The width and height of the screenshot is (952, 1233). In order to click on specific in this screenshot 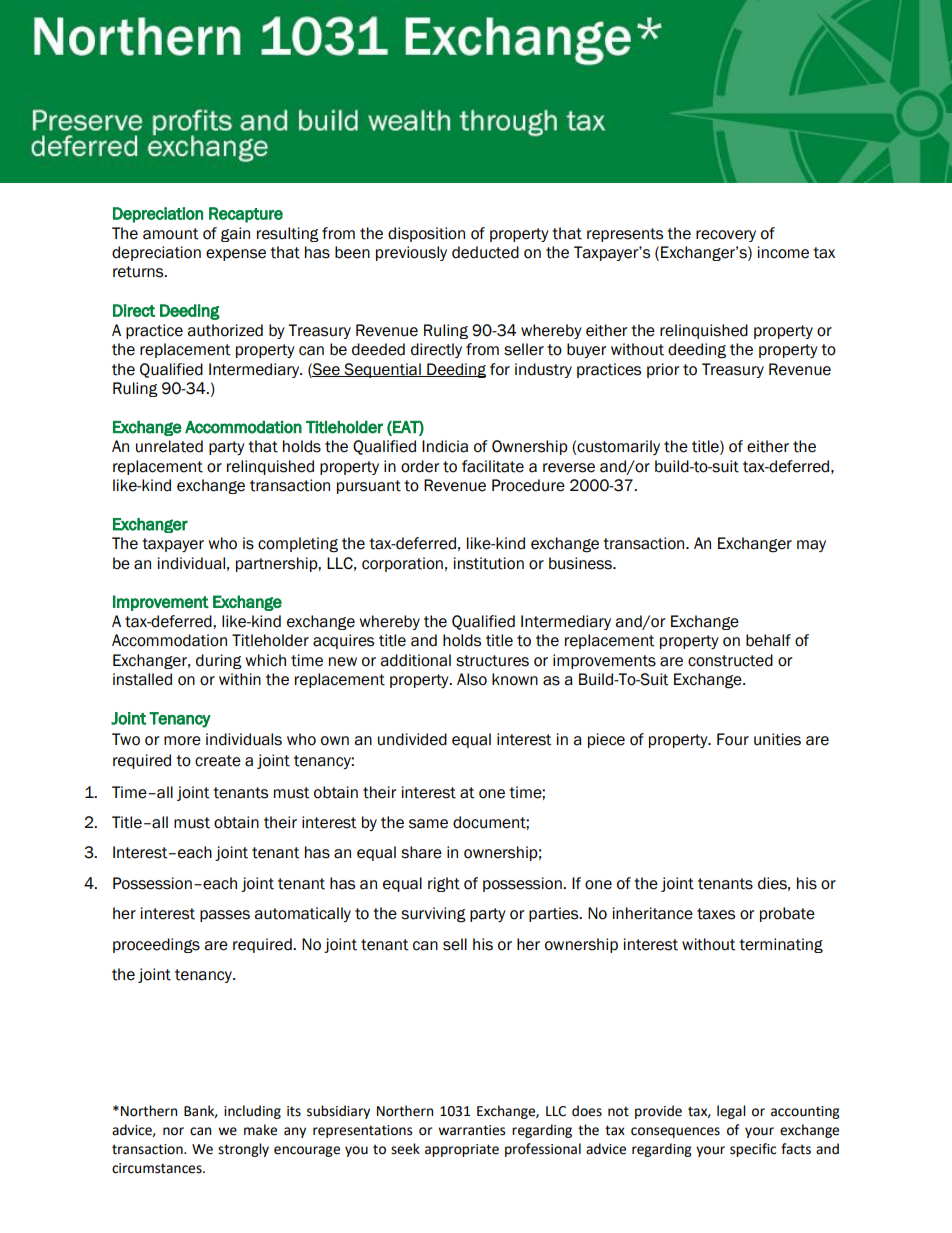, I will do `click(753, 1150)`.
